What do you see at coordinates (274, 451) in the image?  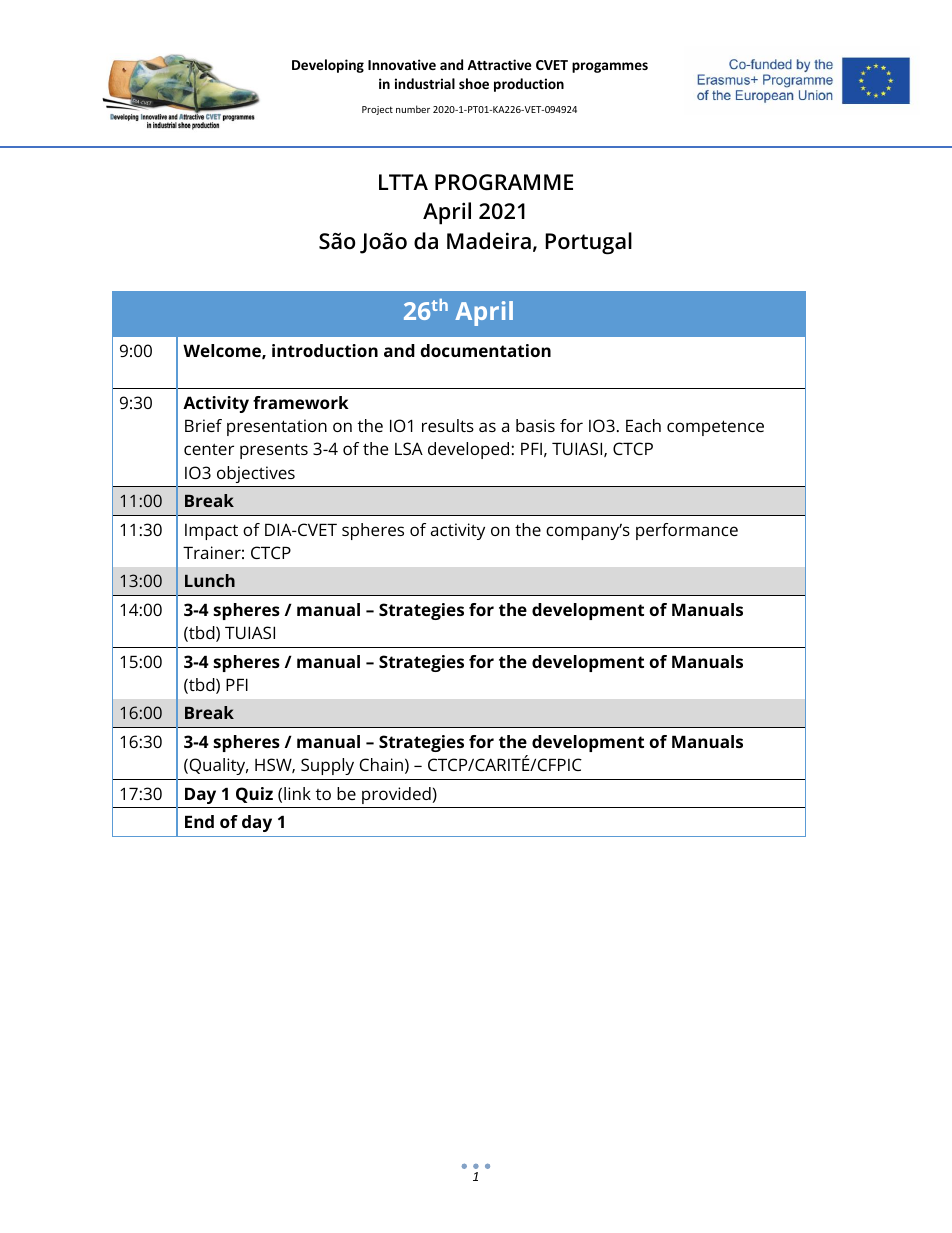 I see `presents` at bounding box center [274, 451].
